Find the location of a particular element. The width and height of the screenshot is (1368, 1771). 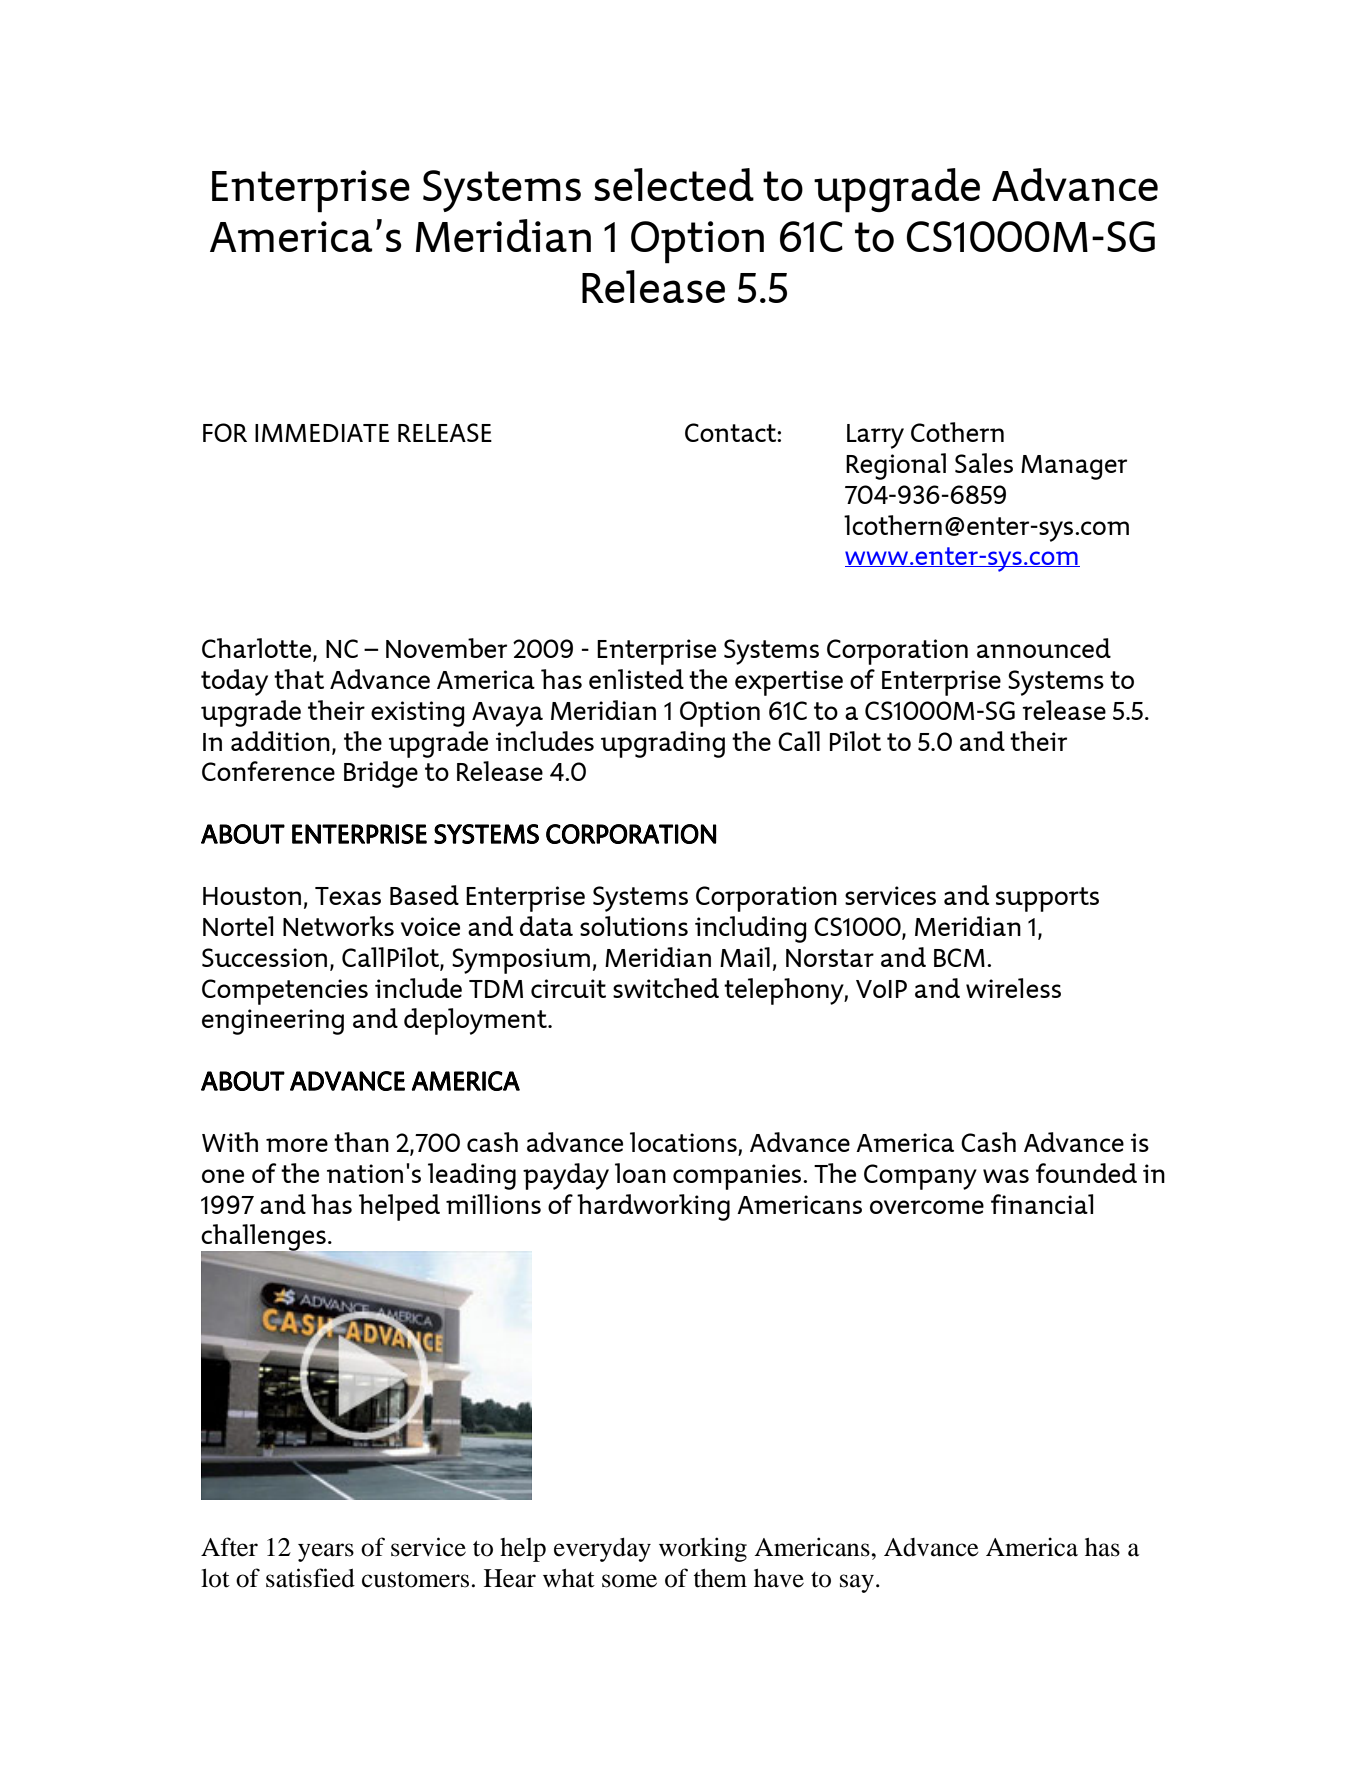

everyday is located at coordinates (602, 1550).
